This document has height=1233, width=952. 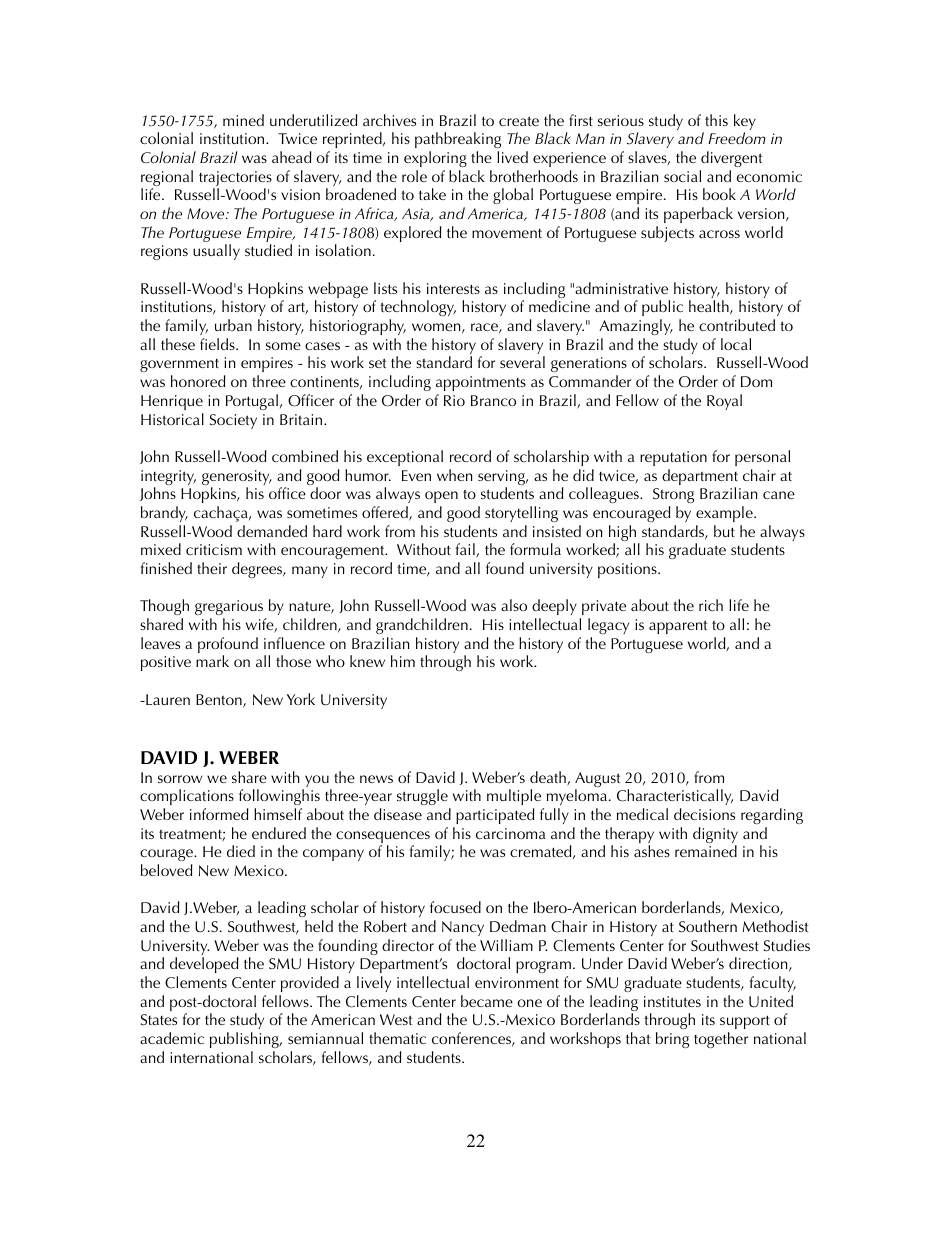 I want to click on exploring, so click(x=435, y=159).
